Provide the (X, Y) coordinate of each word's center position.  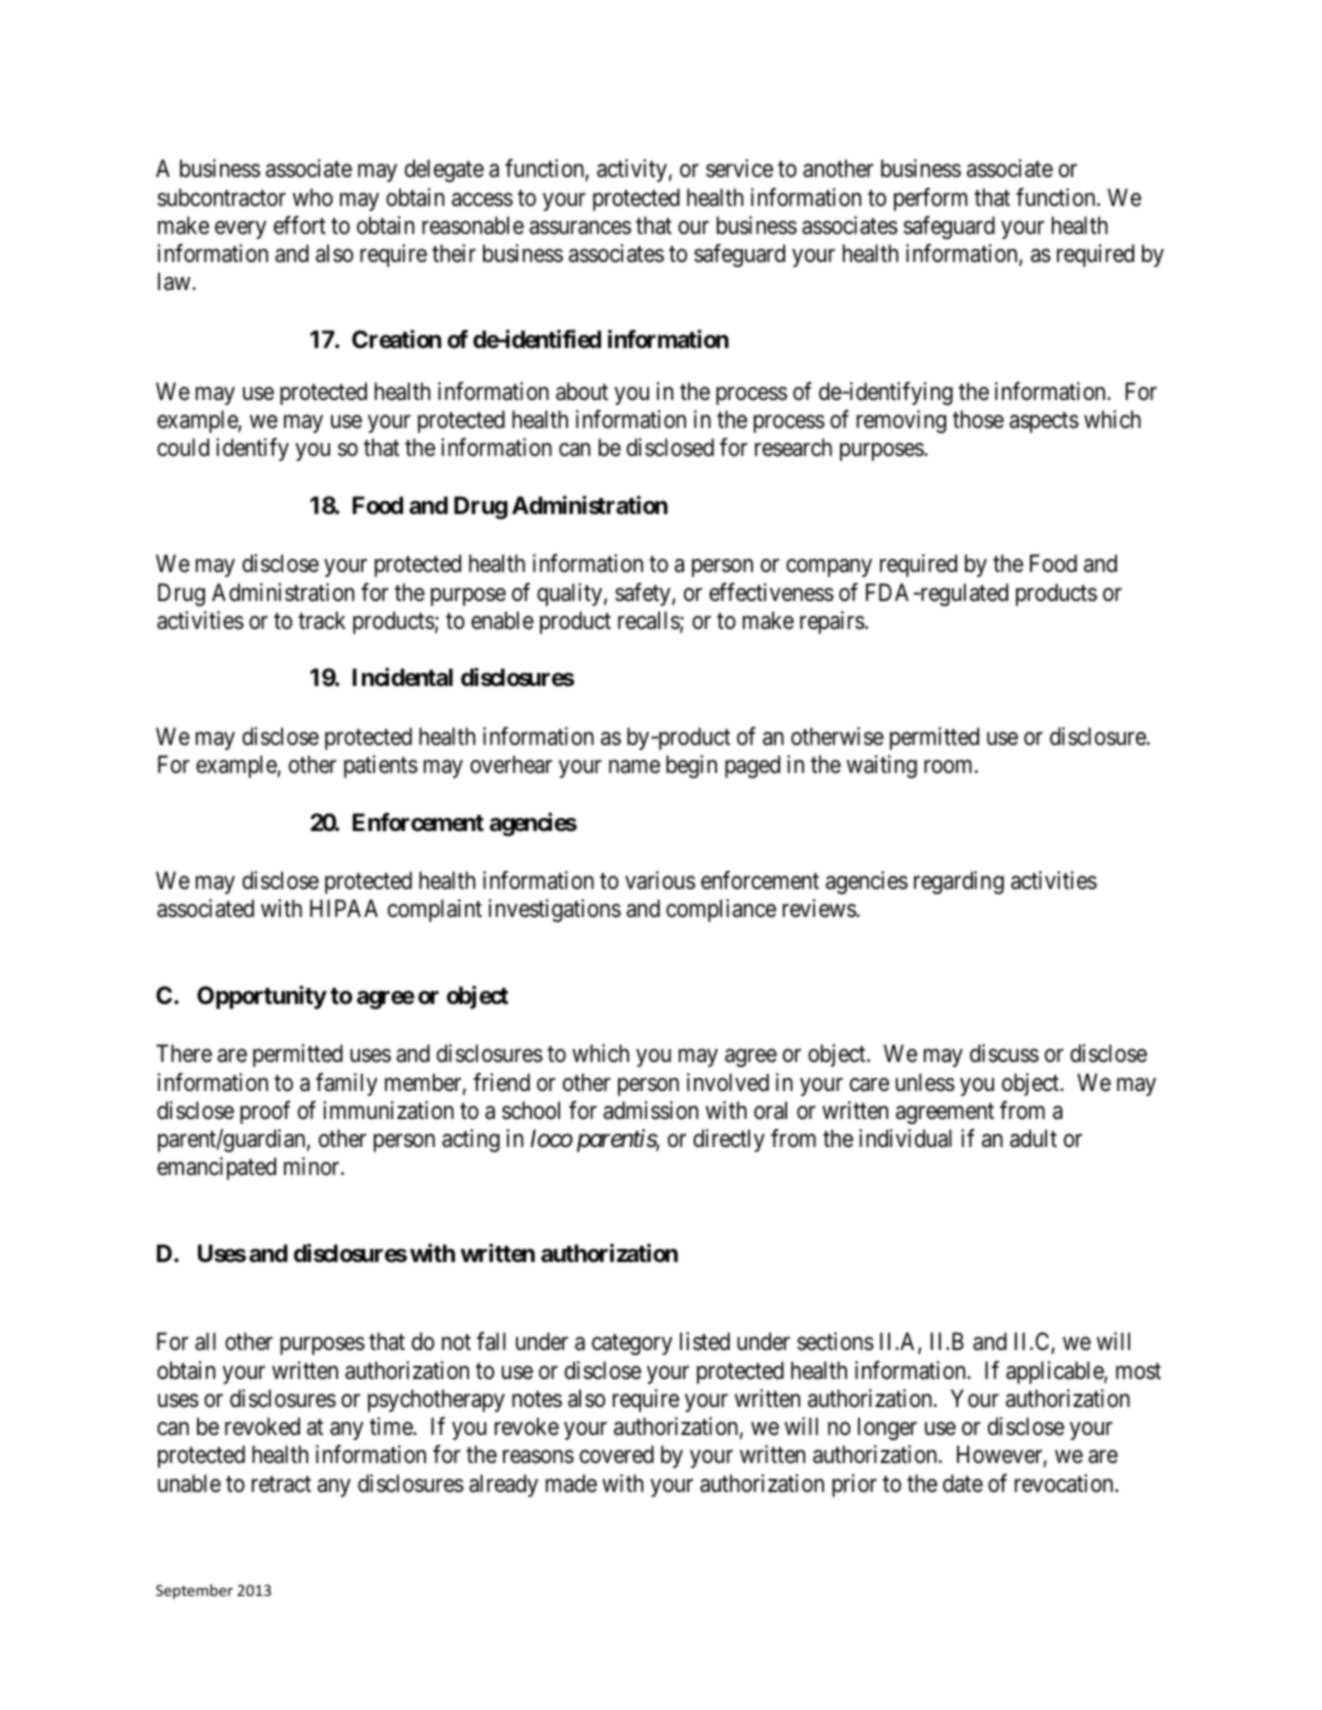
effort (300, 225)
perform (930, 199)
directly (729, 1140)
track (322, 620)
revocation (1065, 1483)
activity (632, 170)
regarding (959, 882)
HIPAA (344, 908)
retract (281, 1484)
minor (313, 1166)
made (571, 1483)
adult (1033, 1138)
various (660, 880)
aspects (1044, 422)
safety (644, 594)
